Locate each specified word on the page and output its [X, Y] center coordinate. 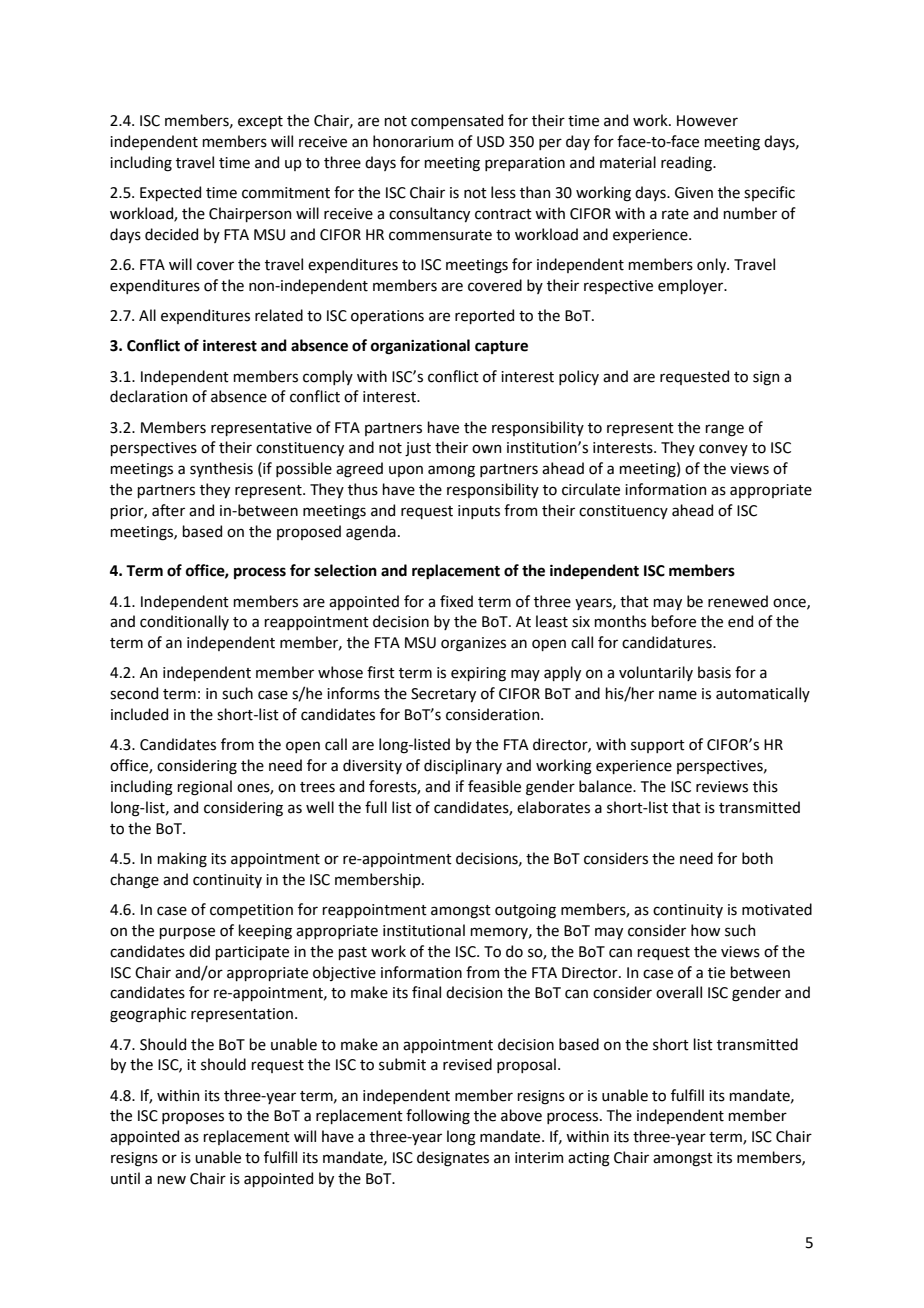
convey [723, 450]
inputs [479, 512]
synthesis [221, 469]
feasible [494, 786]
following [438, 1117]
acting [589, 1159]
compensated [457, 121]
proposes [193, 1118]
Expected [170, 193]
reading [687, 164]
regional [204, 788]
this [765, 786]
